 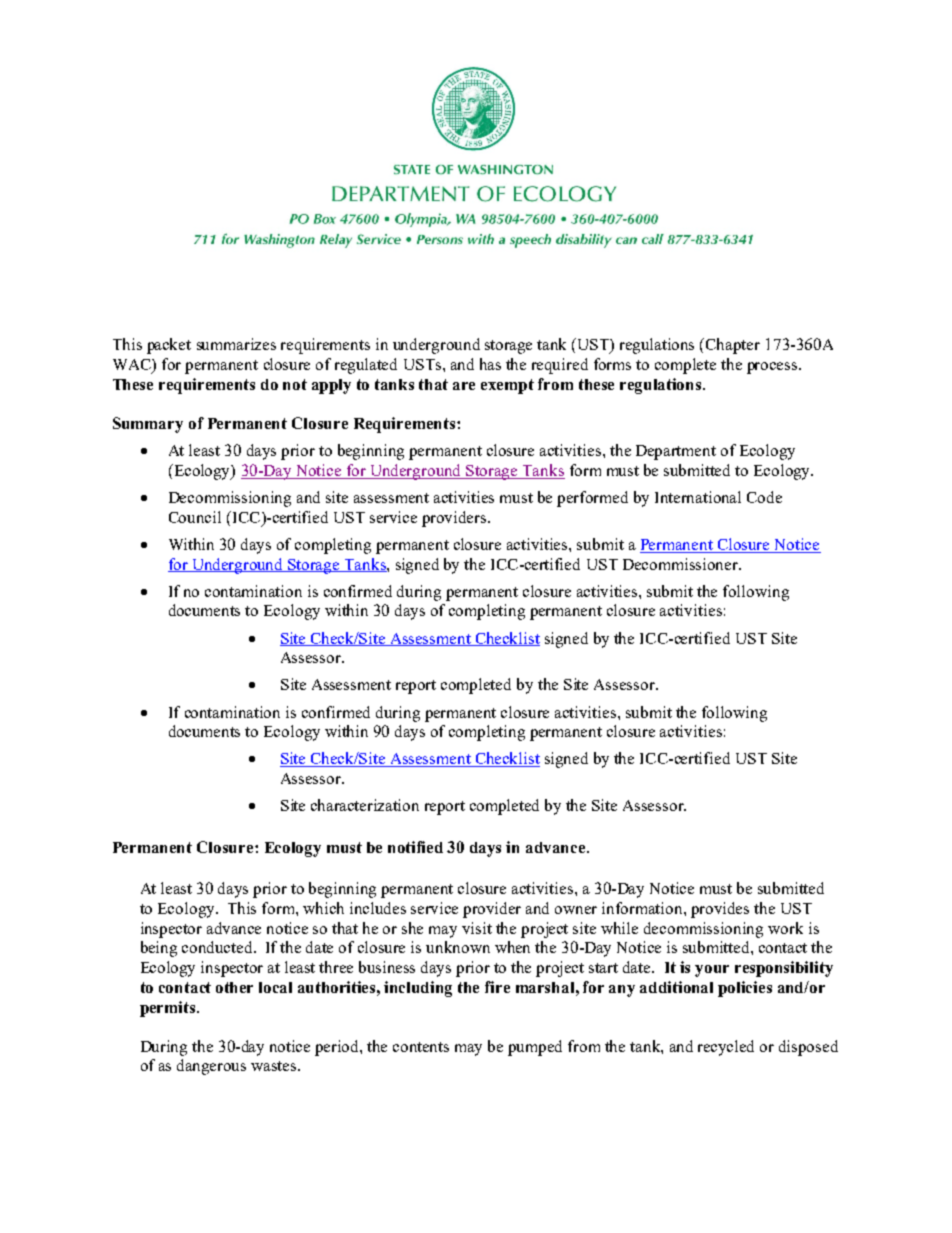 I want to click on has, so click(x=490, y=364).
